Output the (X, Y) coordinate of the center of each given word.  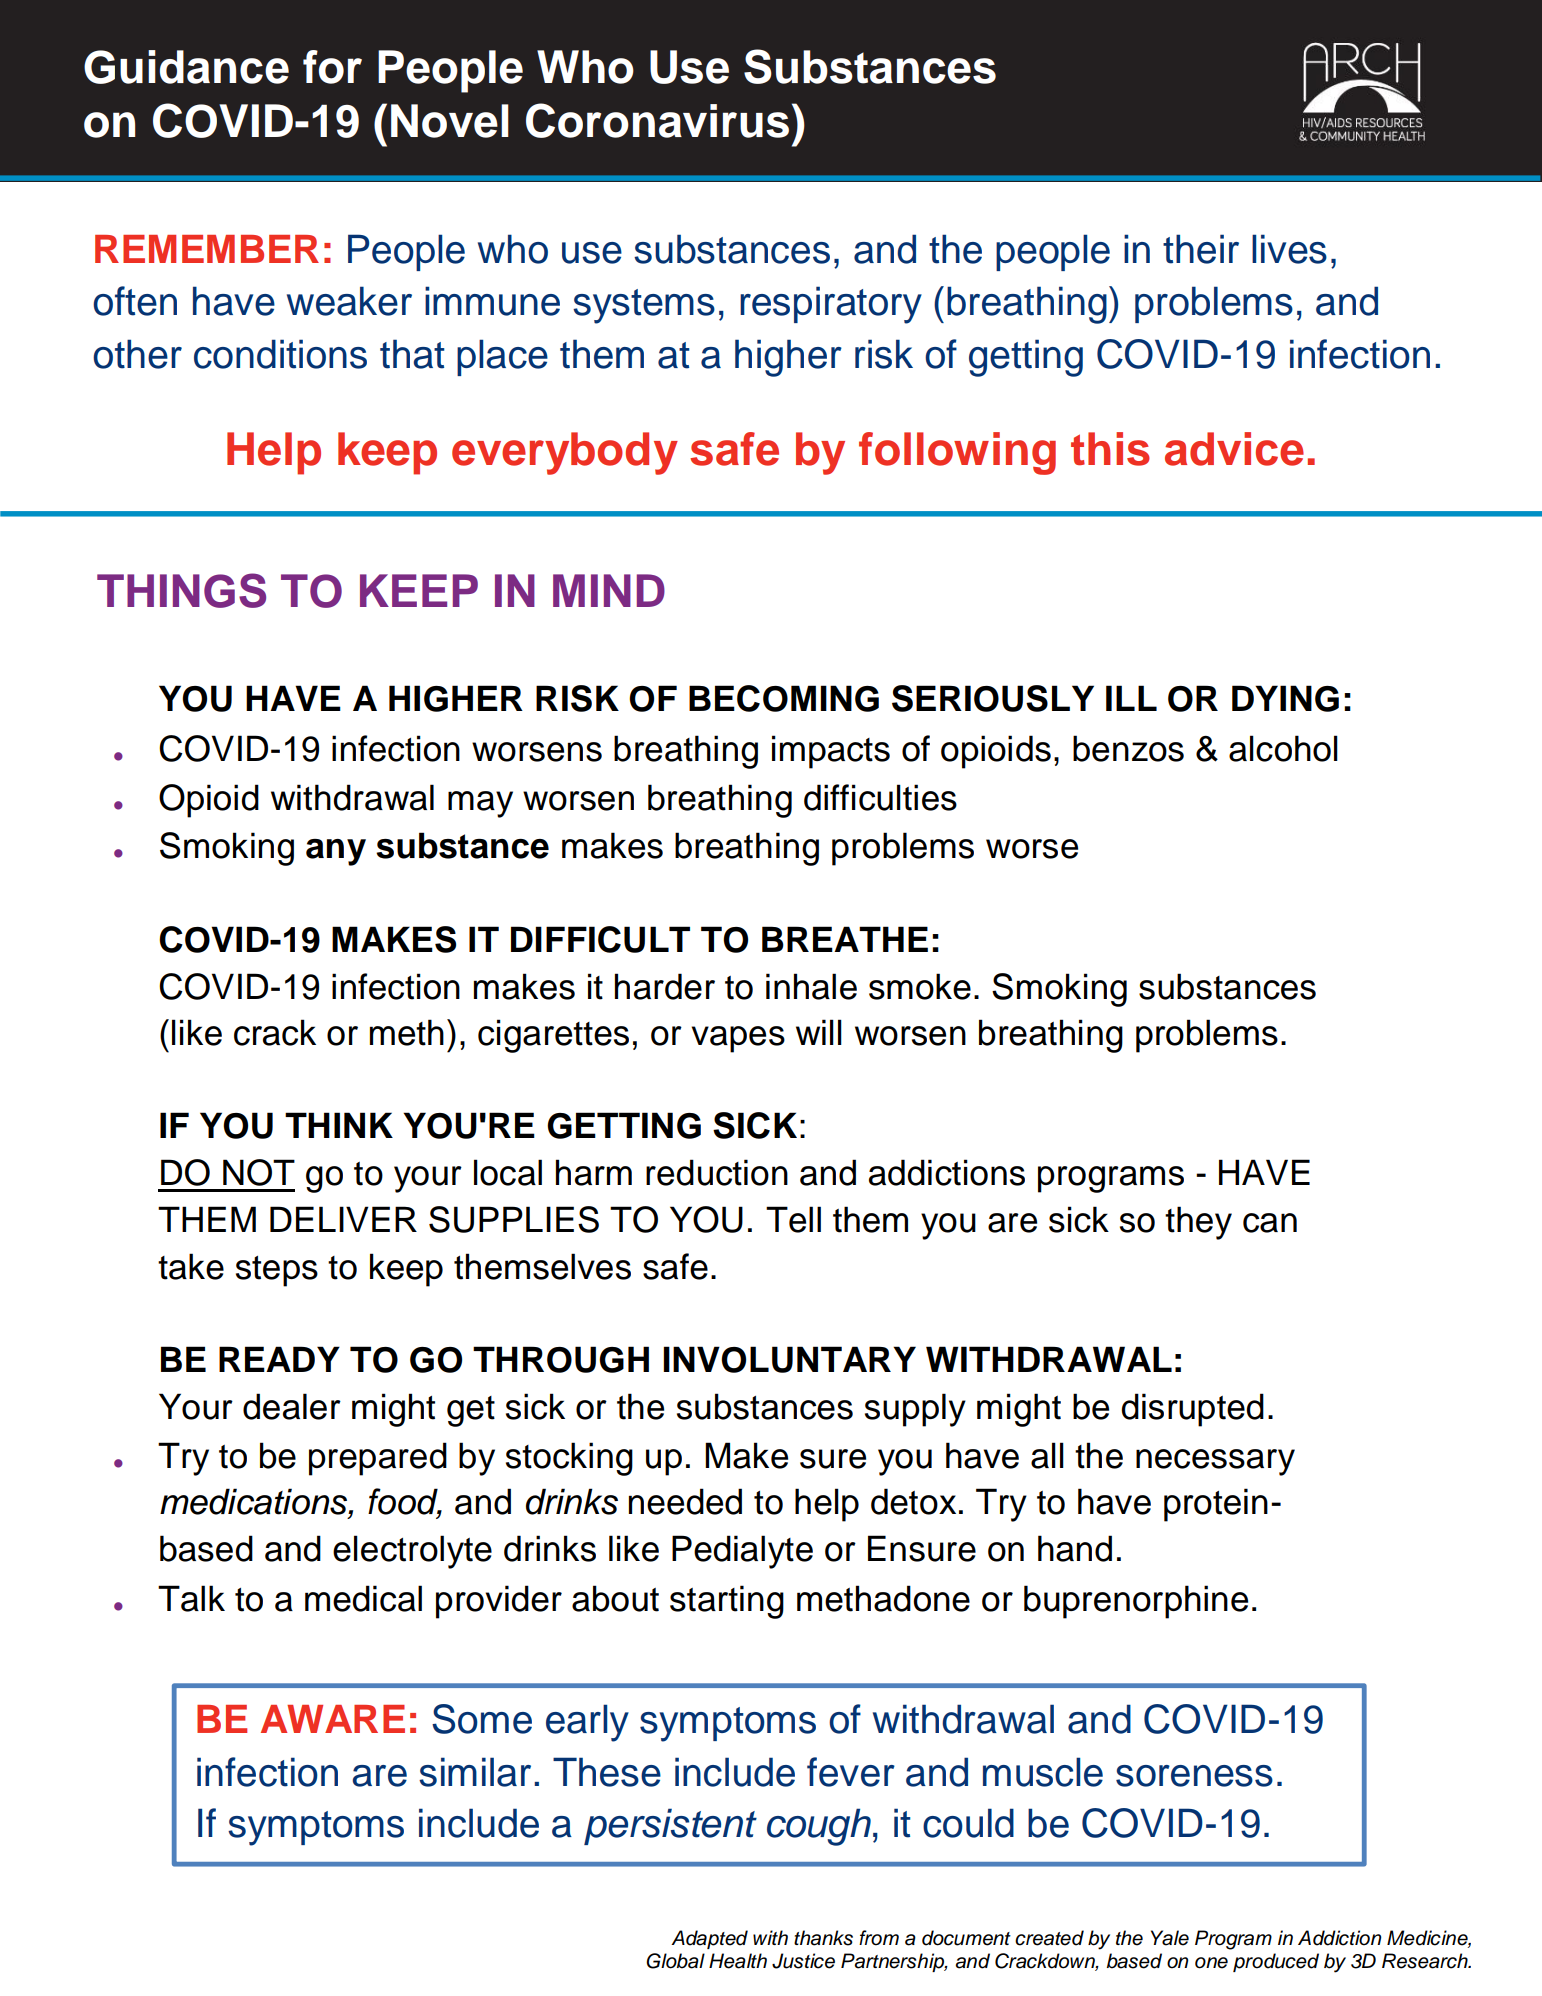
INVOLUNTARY (789, 1359)
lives (1289, 249)
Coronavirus (657, 120)
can (1270, 1223)
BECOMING (784, 698)
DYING (1285, 698)
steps (277, 1271)
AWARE (333, 1719)
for (332, 67)
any (336, 852)
